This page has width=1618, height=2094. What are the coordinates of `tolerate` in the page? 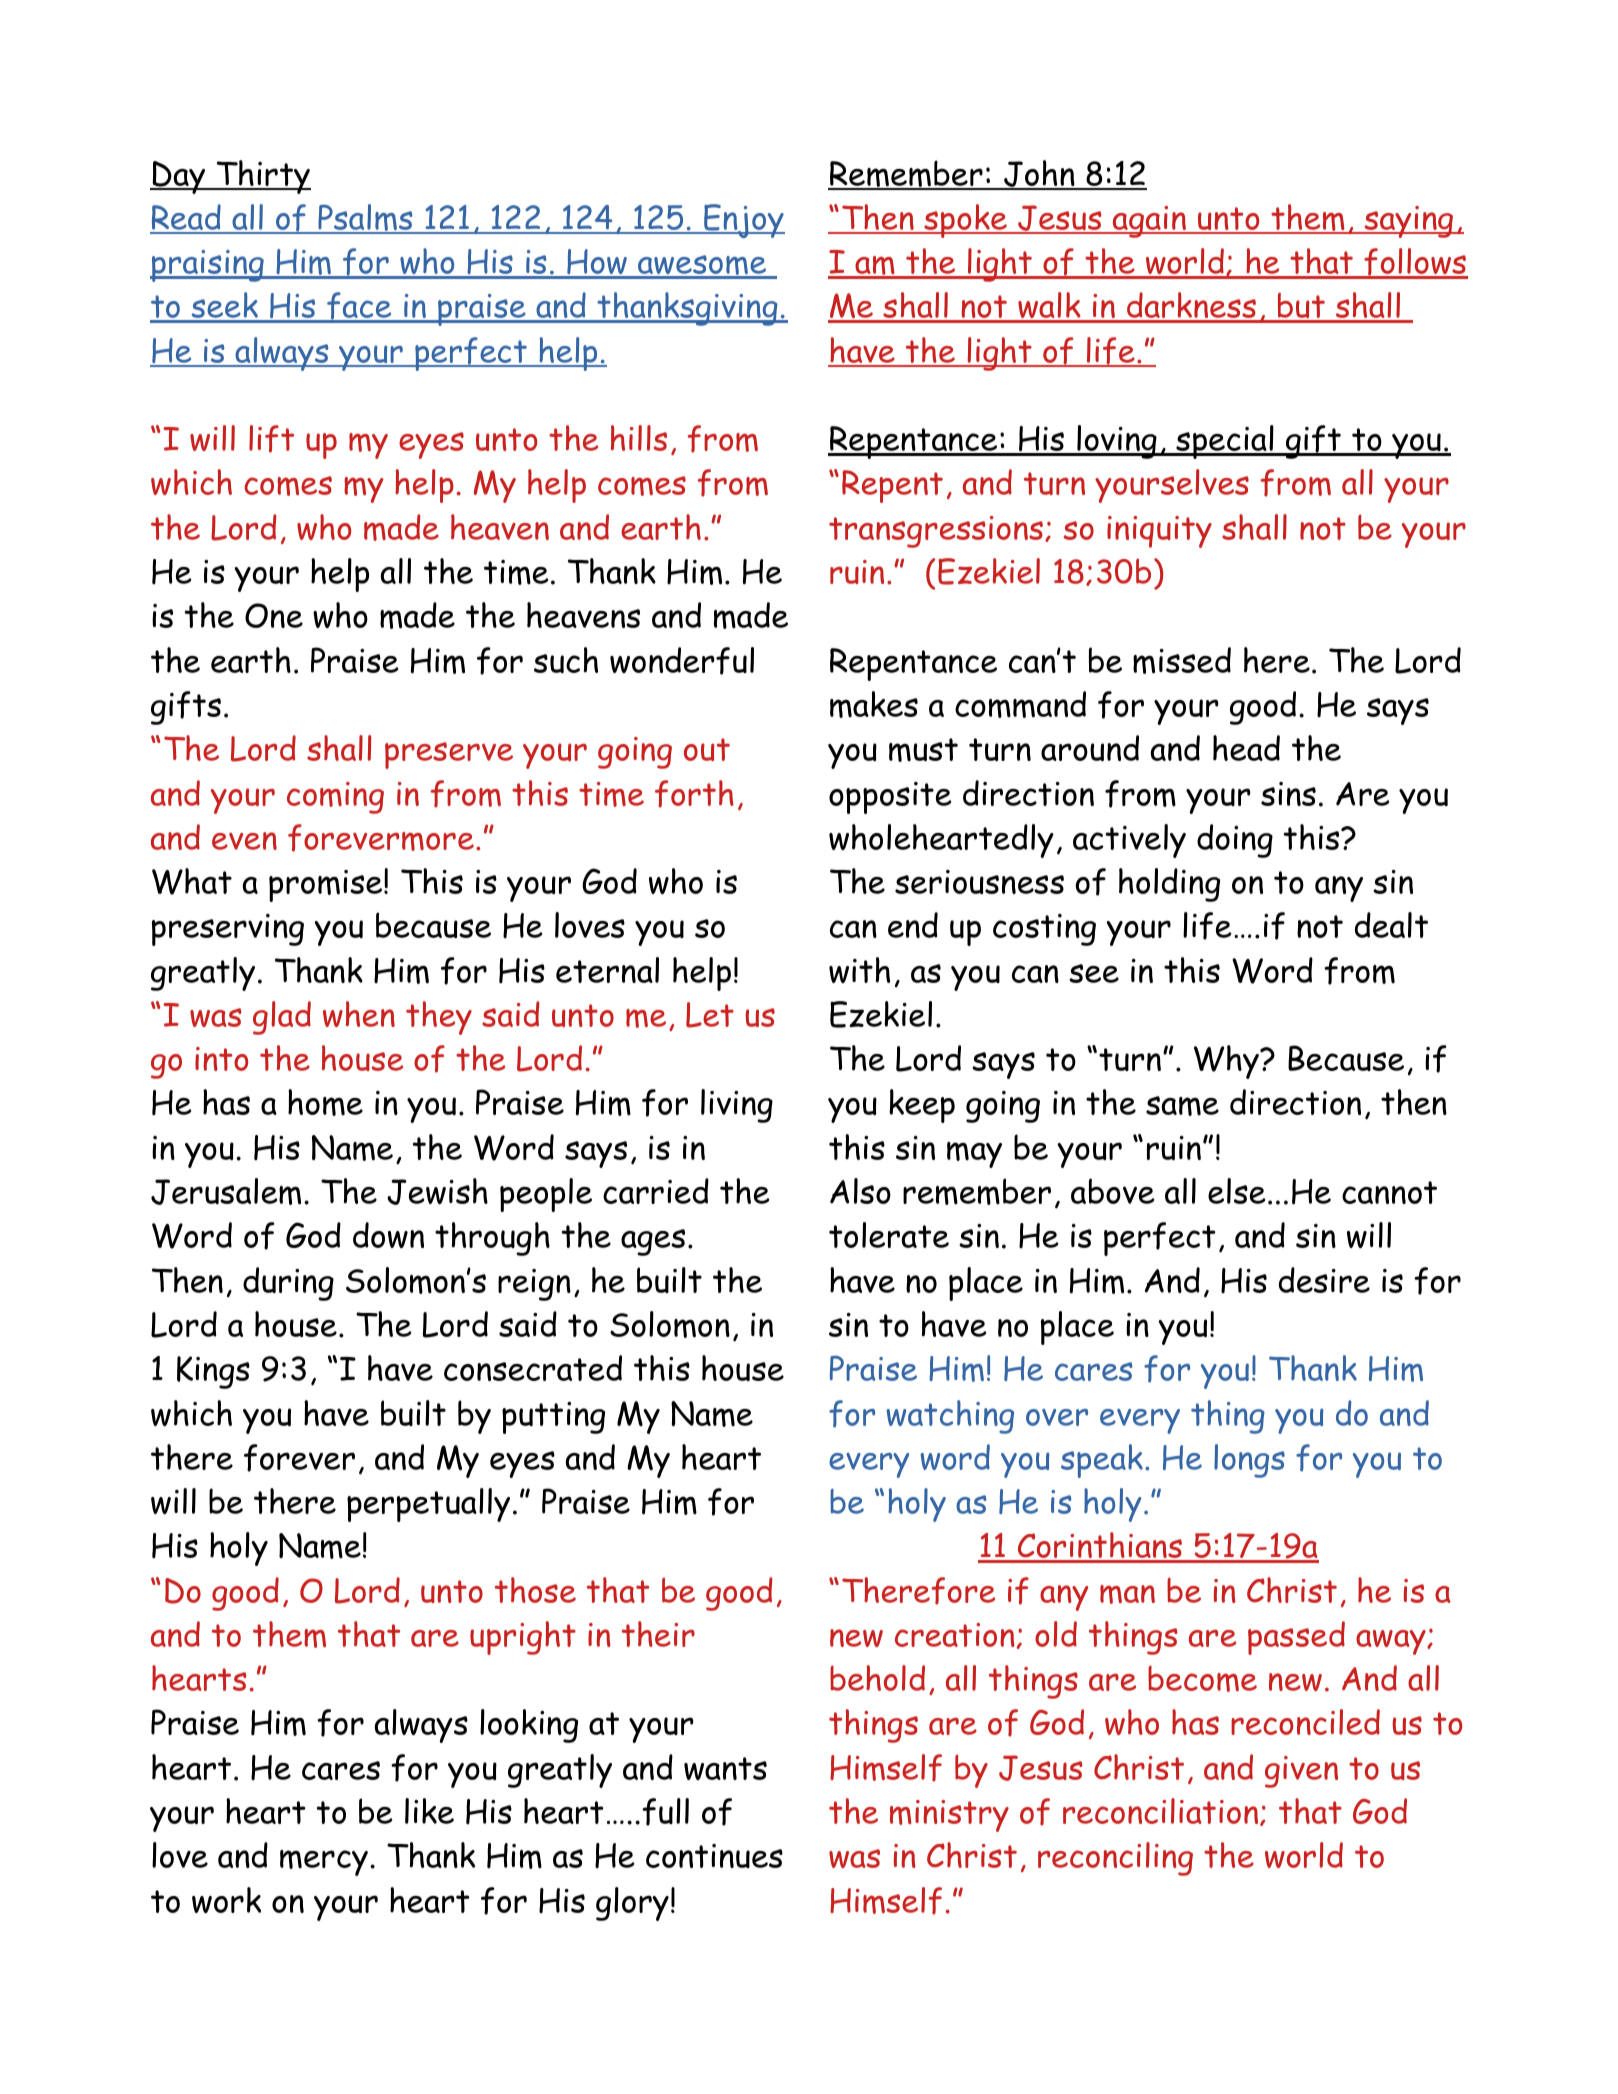 It's located at (889, 1235).
